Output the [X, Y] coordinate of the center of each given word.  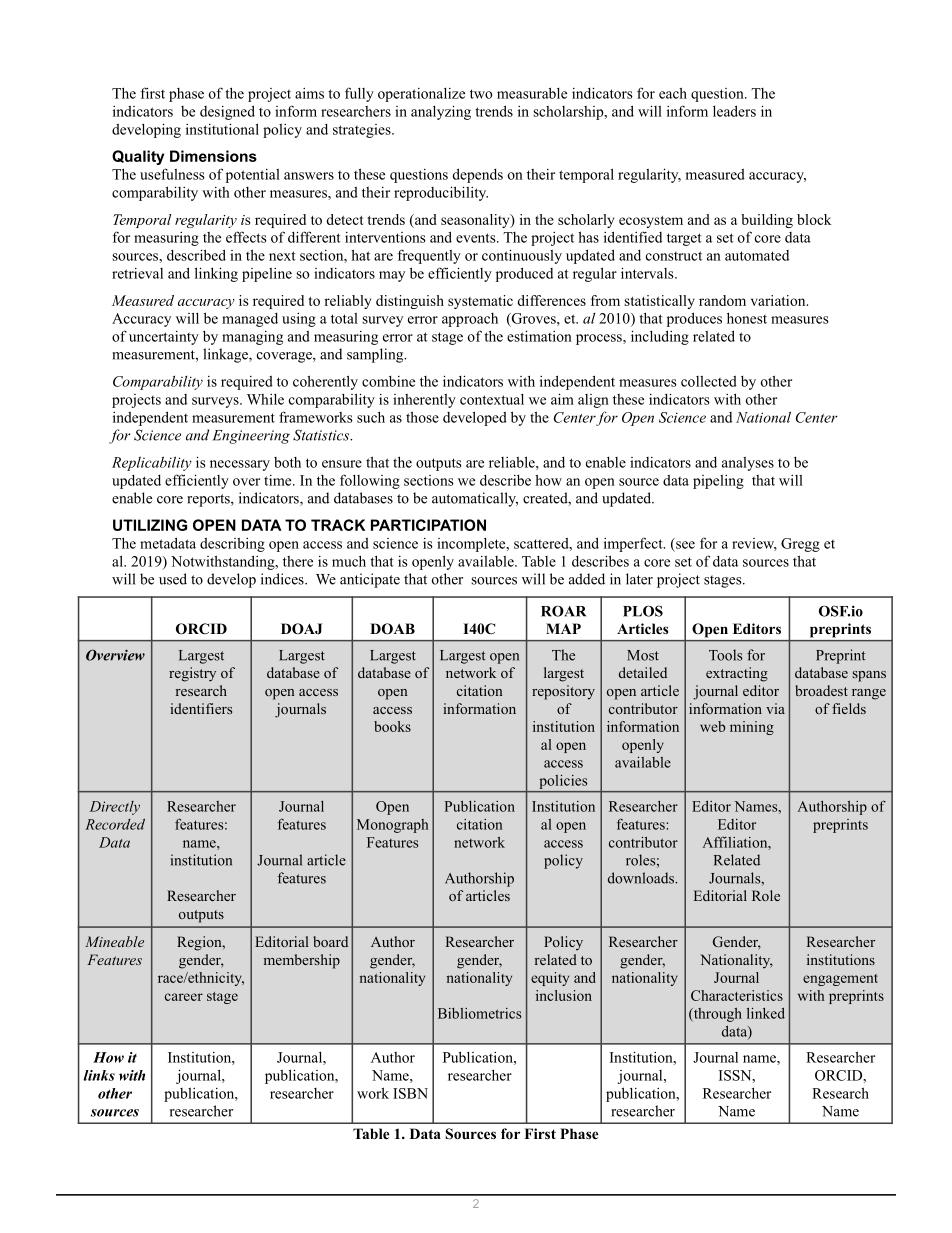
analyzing [441, 112]
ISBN [410, 1093]
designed [227, 112]
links [99, 1075]
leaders [734, 111]
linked [766, 1013]
